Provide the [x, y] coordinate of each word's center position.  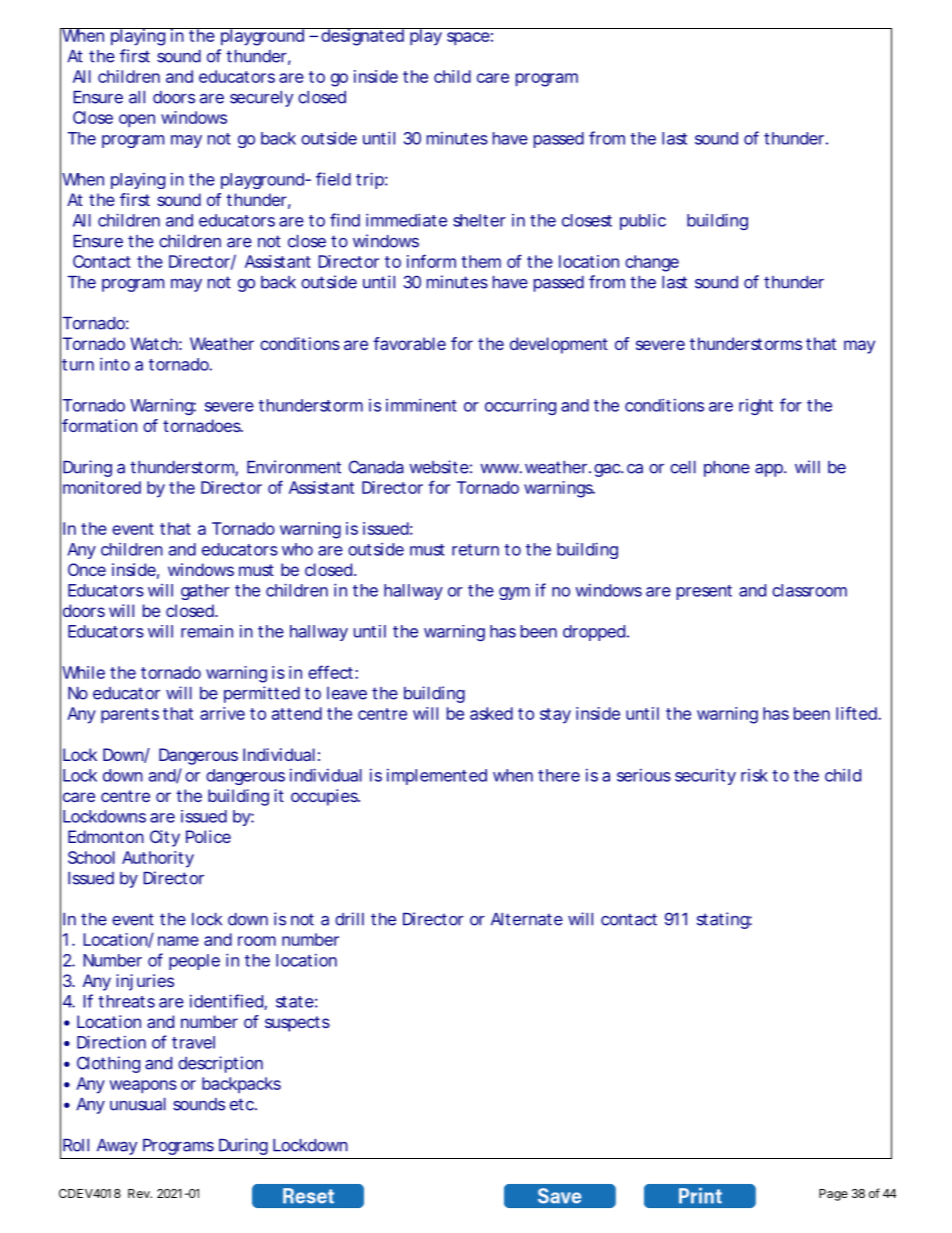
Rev [140, 1193]
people [194, 962]
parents [130, 716]
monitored [102, 487]
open [137, 121]
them [481, 261]
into [115, 364]
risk [754, 775]
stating [723, 920]
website [439, 467]
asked [491, 713]
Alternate [527, 919]
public [643, 221]
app [769, 470]
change [652, 263]
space [468, 39]
